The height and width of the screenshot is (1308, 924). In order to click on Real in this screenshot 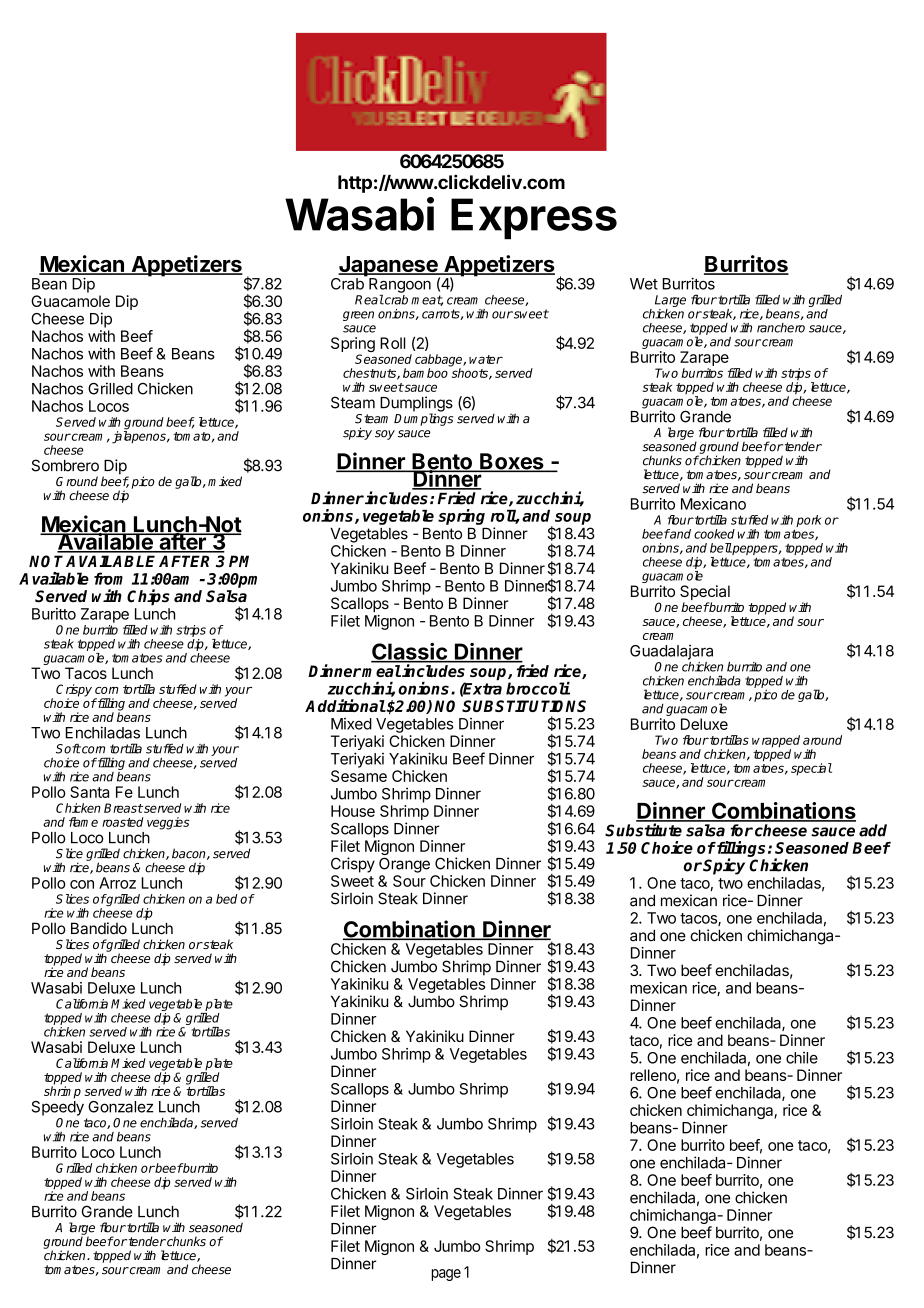, I will do `click(369, 299)`.
